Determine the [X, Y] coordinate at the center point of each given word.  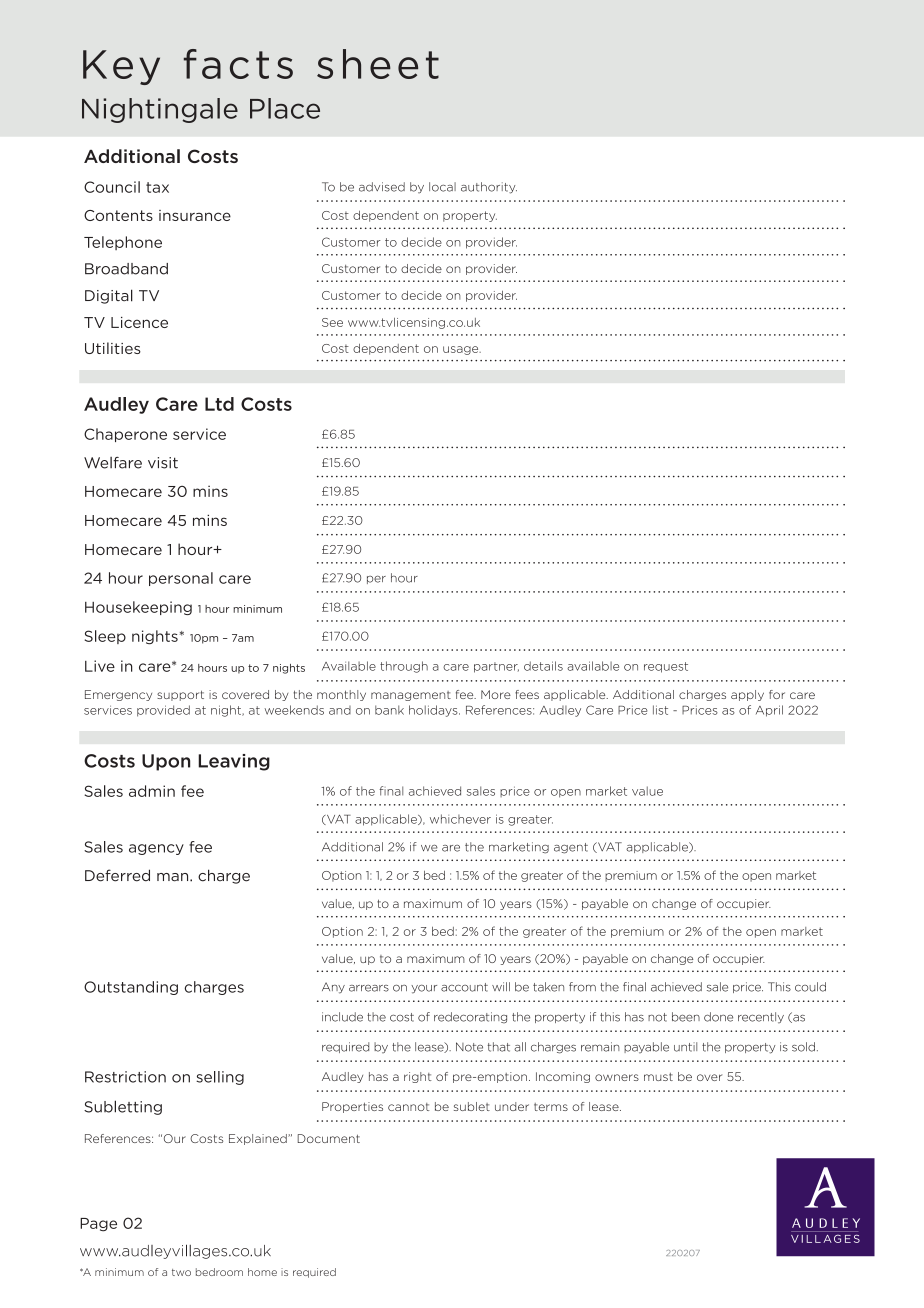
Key [121, 67]
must [658, 1077]
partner [496, 667]
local [442, 187]
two [181, 1272]
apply [747, 695]
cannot [409, 1107]
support [180, 695]
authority [489, 188]
